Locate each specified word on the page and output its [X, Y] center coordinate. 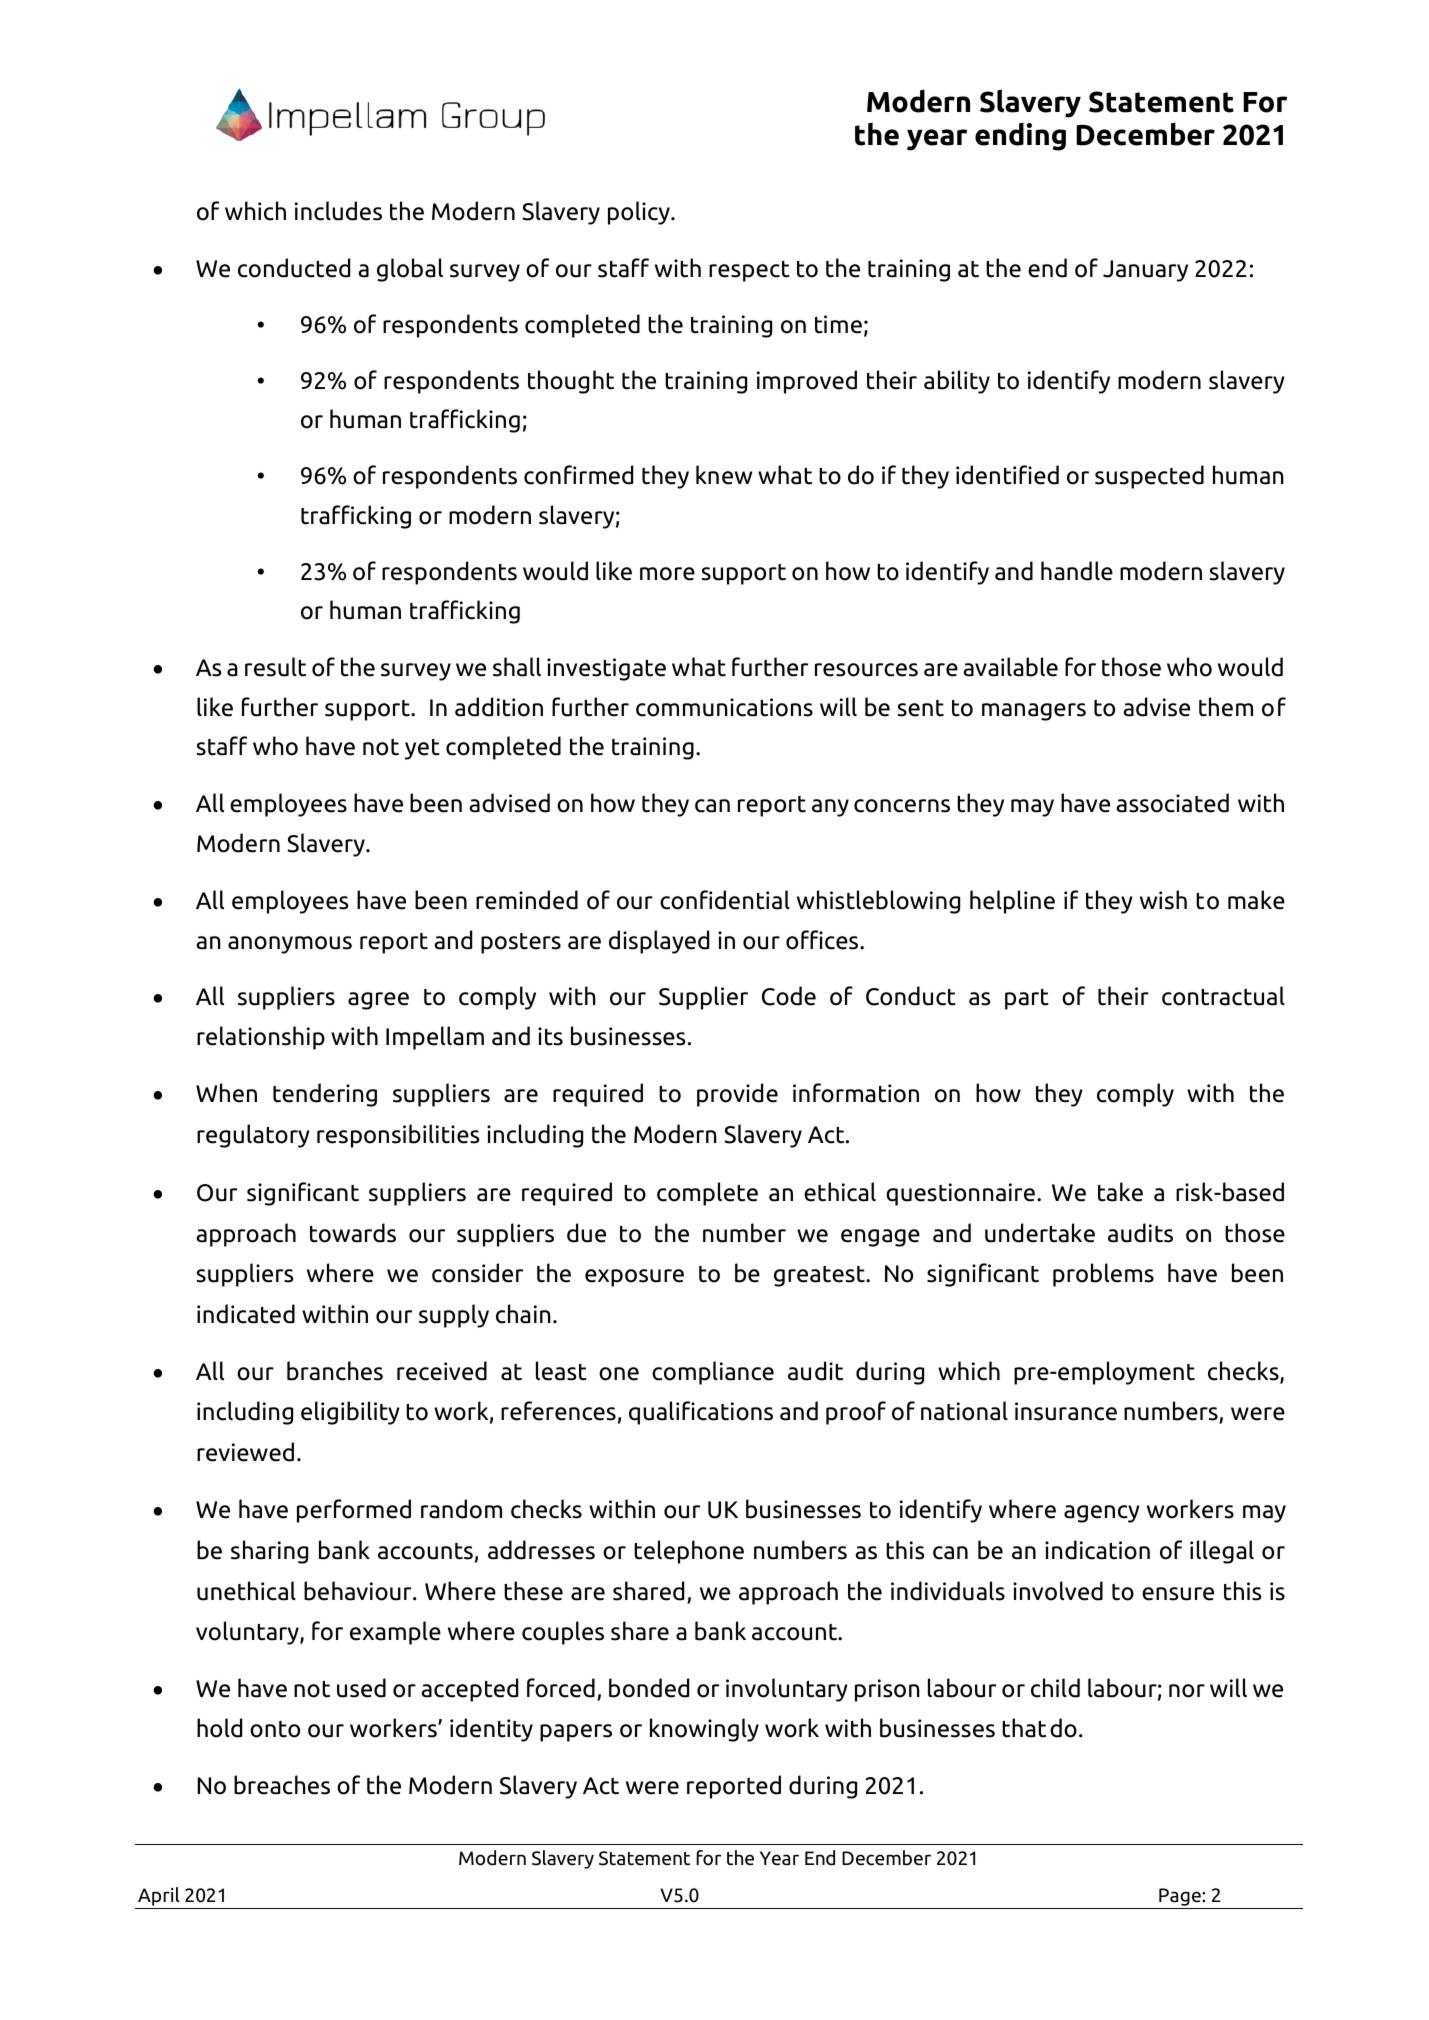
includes [338, 211]
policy [640, 213]
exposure [634, 1278]
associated [1172, 803]
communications [724, 707]
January [1145, 271]
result [275, 667]
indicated [246, 1314]
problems [1103, 1275]
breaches [282, 1785]
